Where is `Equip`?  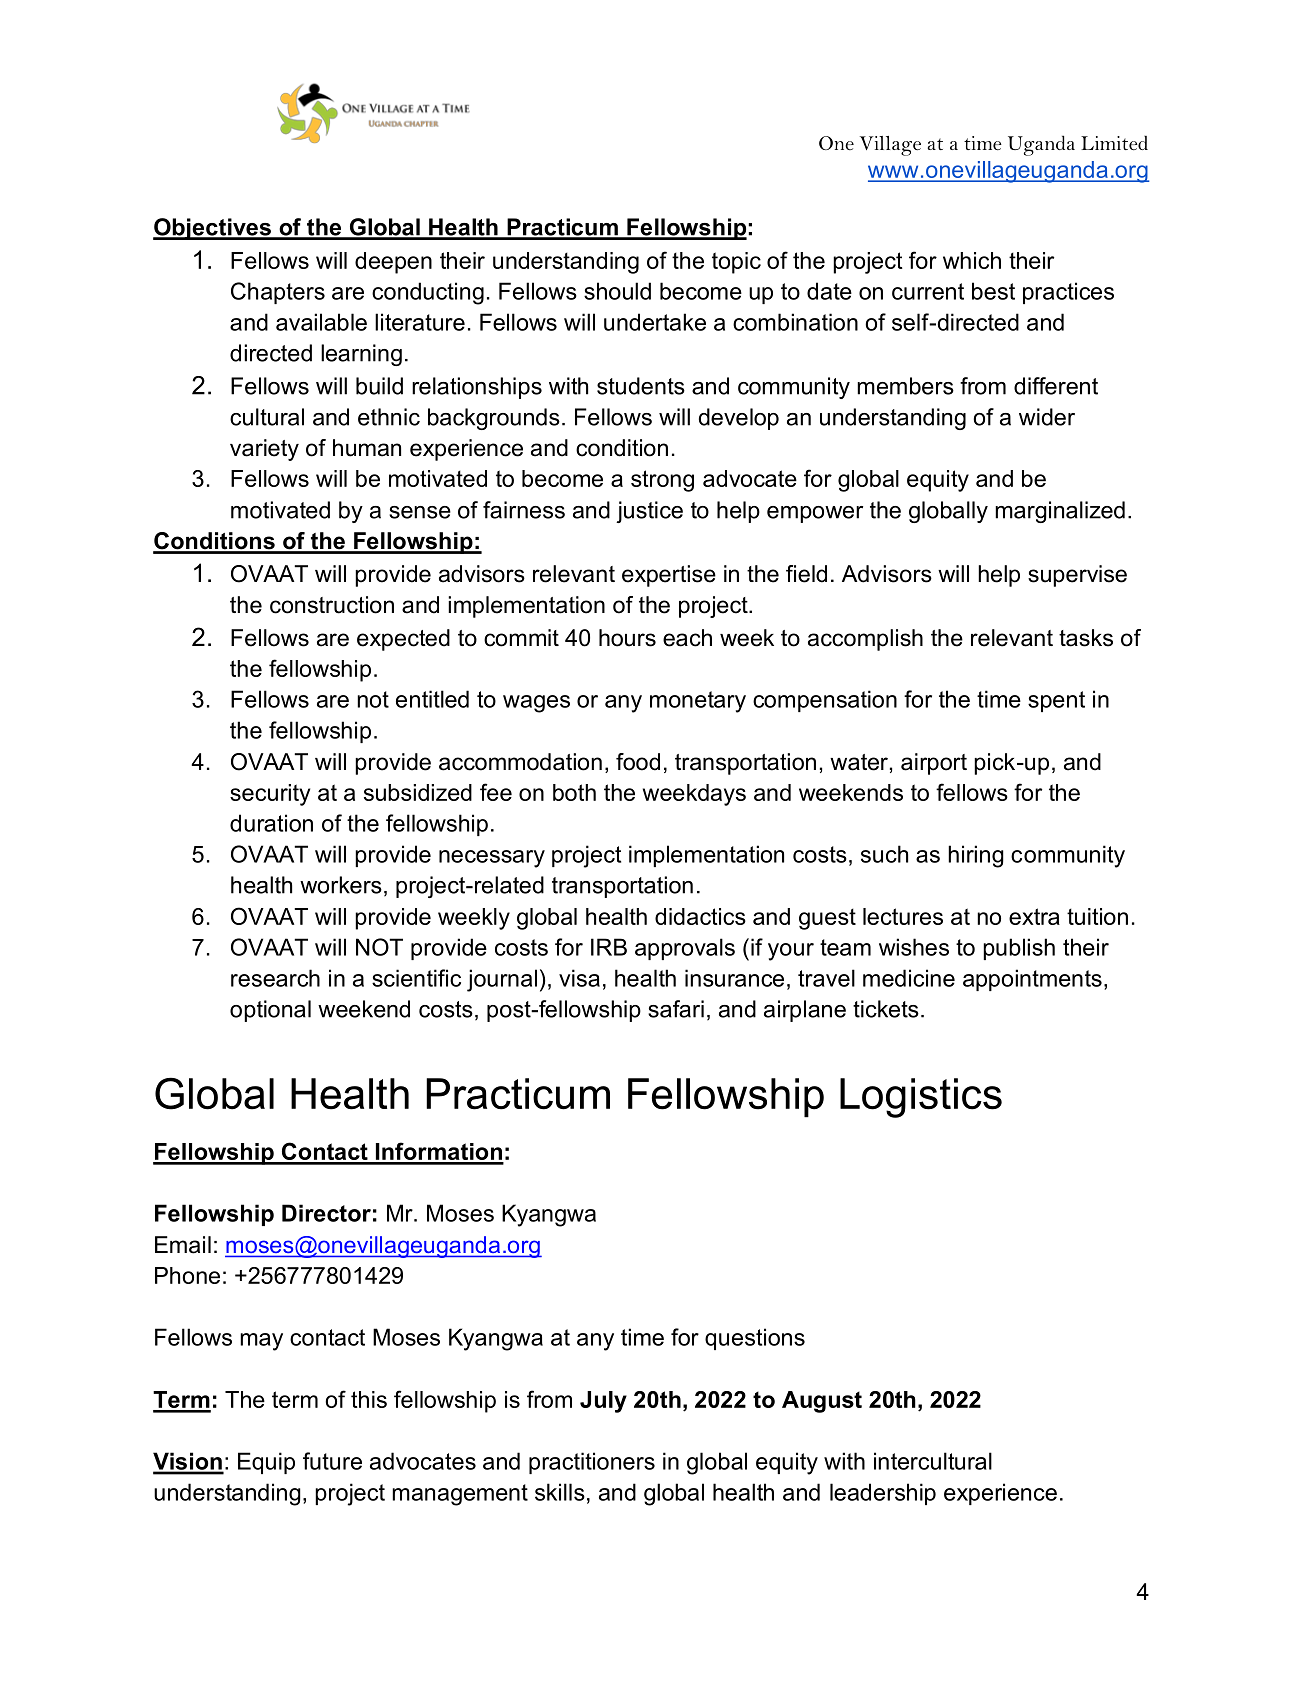 Equip is located at coordinates (266, 1463).
